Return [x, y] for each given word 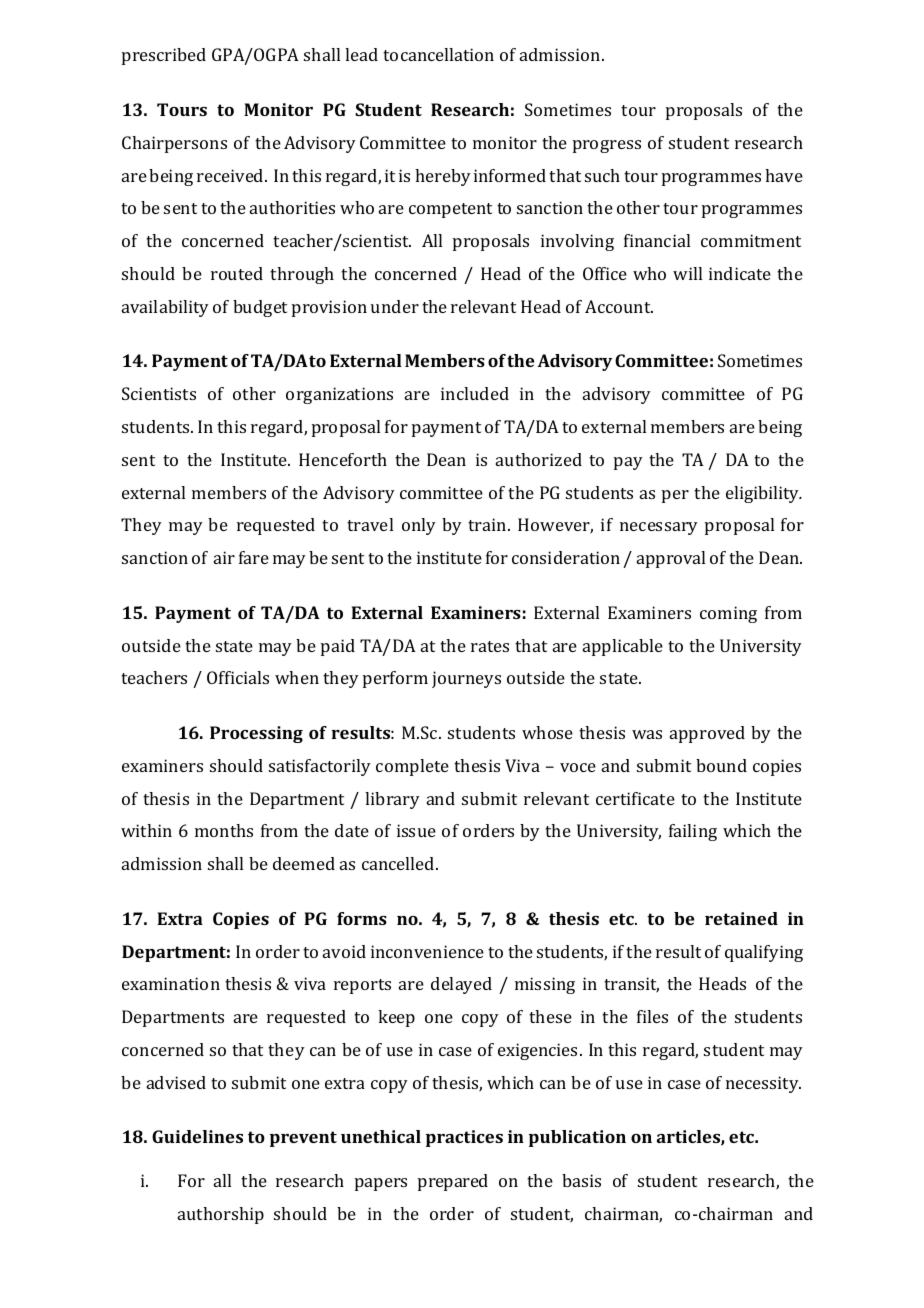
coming [728, 614]
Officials [238, 677]
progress [607, 146]
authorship [221, 1215]
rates [490, 646]
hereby [443, 177]
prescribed [164, 56]
